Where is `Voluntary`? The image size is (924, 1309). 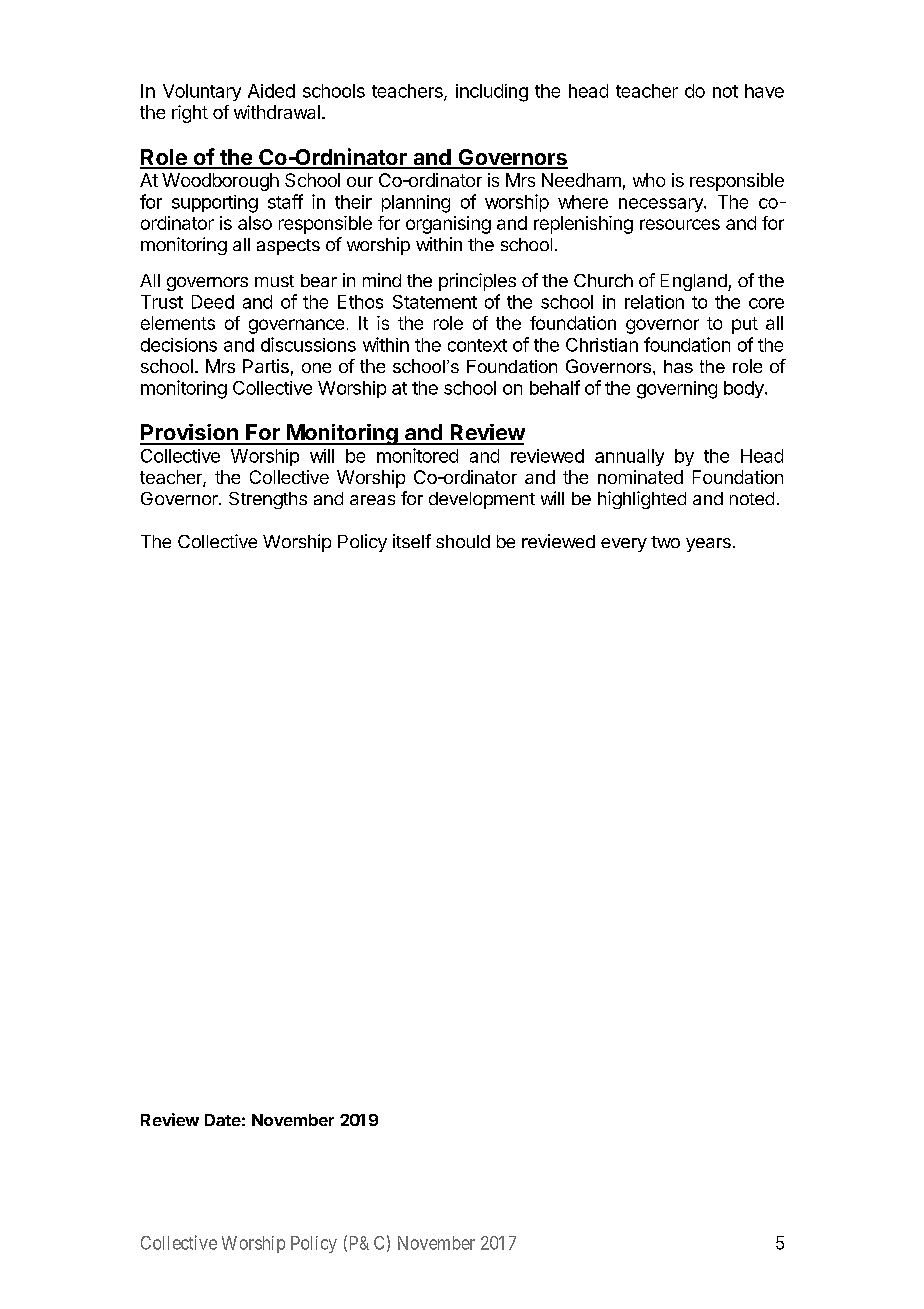 Voluntary is located at coordinates (202, 92).
